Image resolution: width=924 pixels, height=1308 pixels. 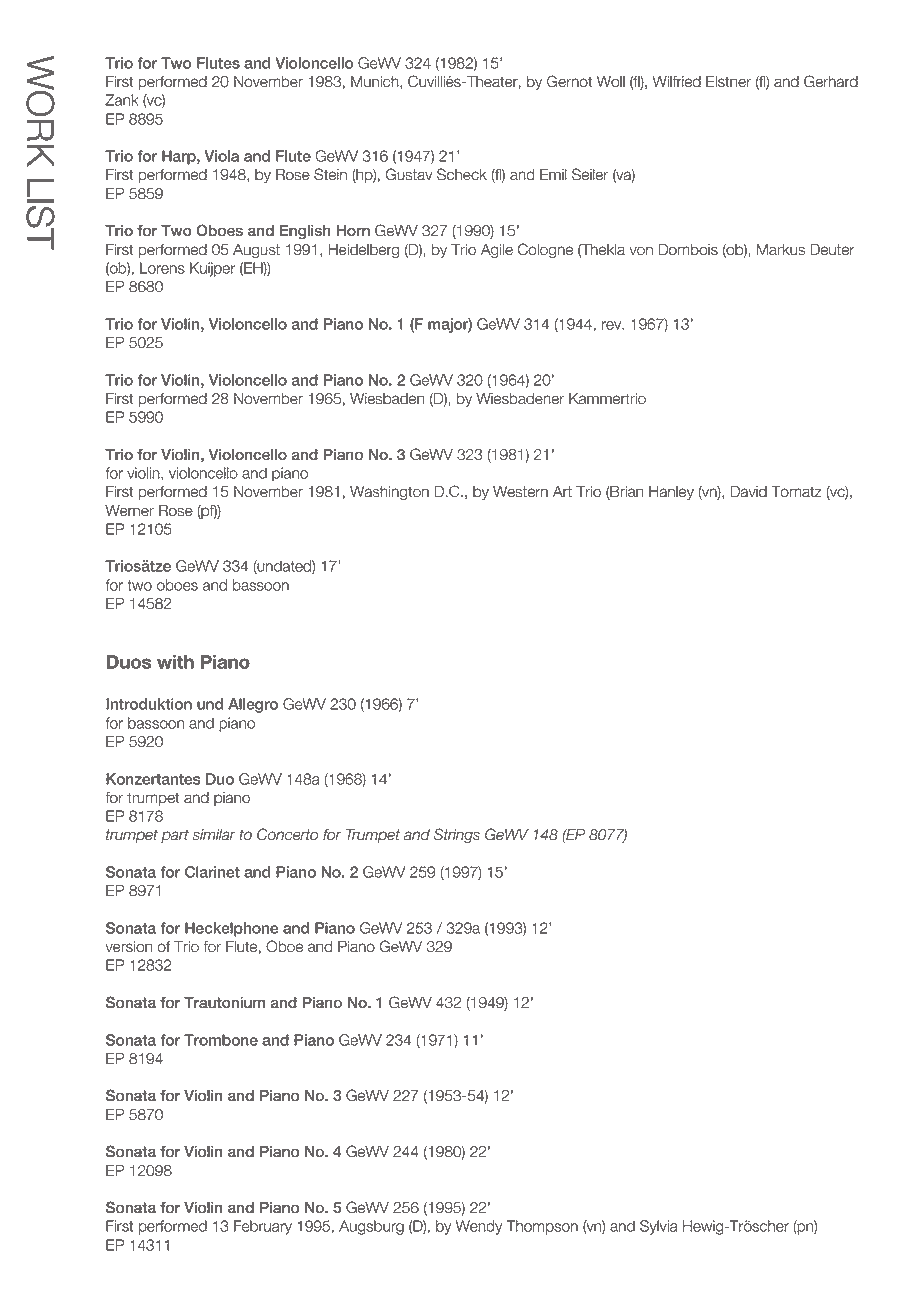 What do you see at coordinates (659, 1227) in the image?
I see `Sylvia` at bounding box center [659, 1227].
